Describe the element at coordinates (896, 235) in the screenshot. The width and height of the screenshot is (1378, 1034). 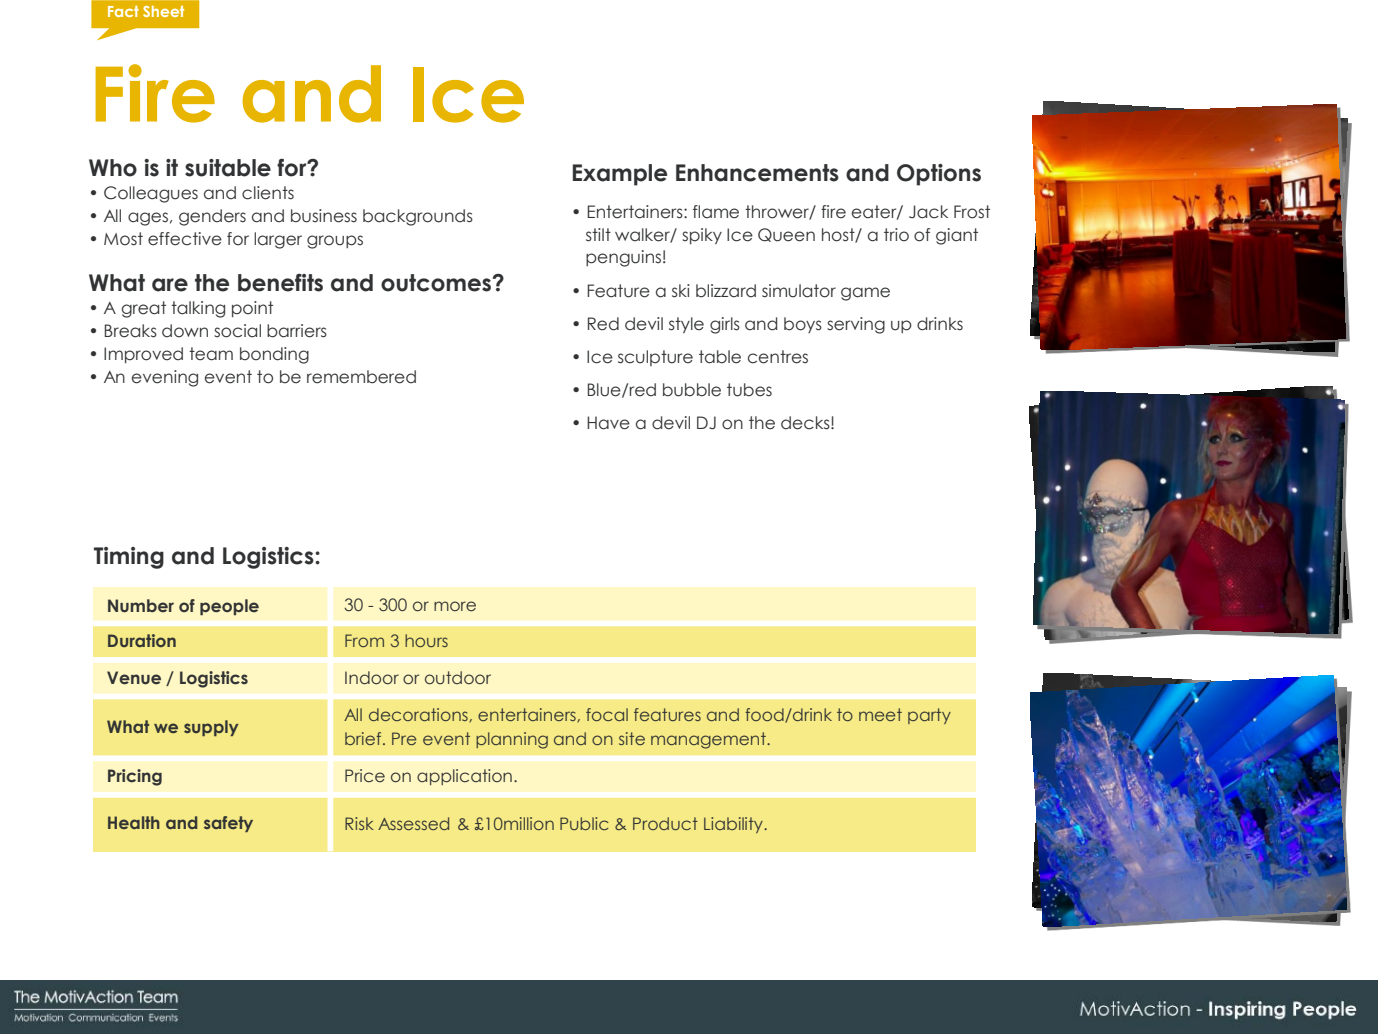
I see `trio` at that location.
